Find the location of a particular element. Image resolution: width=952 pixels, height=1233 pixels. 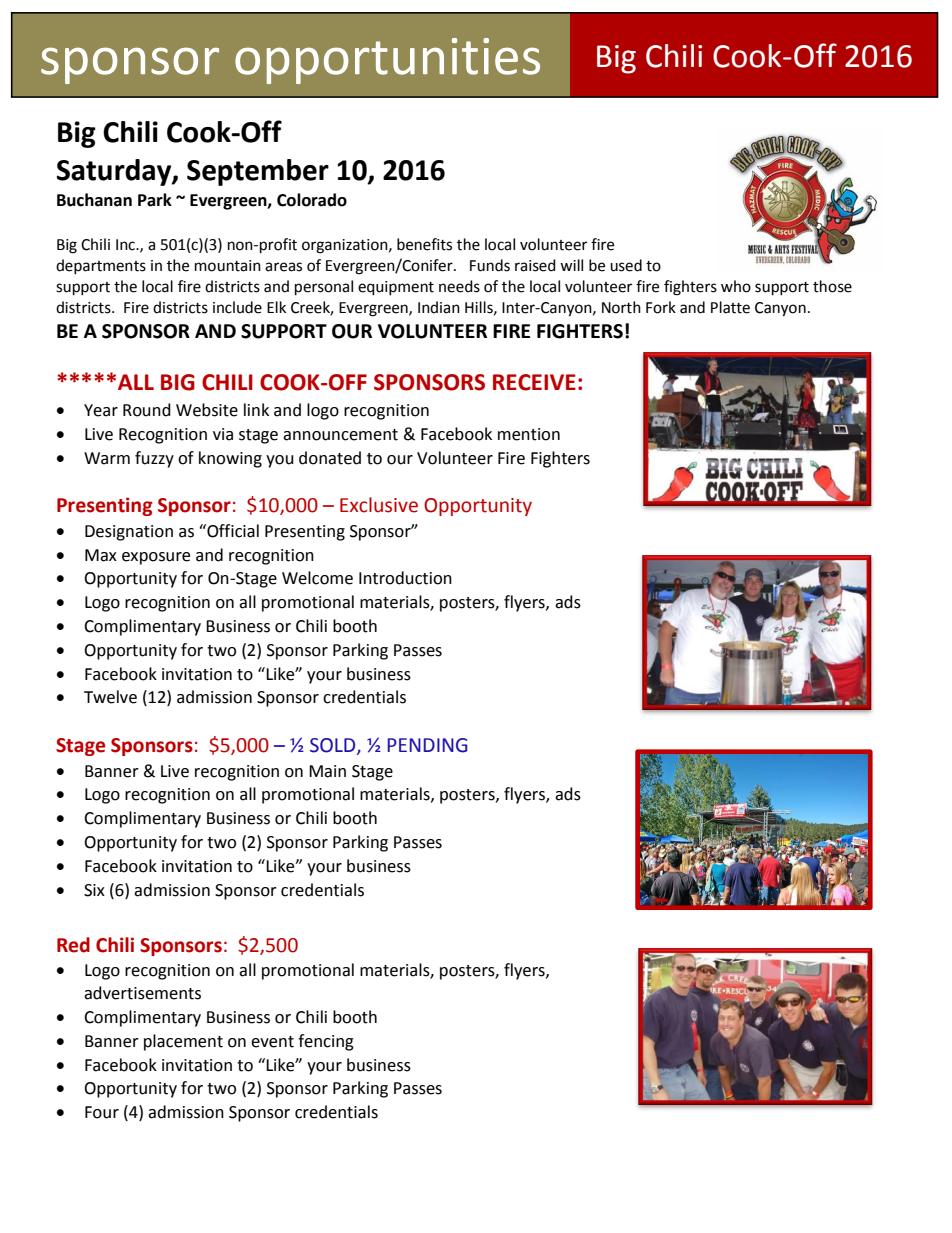

Platte is located at coordinates (730, 307).
